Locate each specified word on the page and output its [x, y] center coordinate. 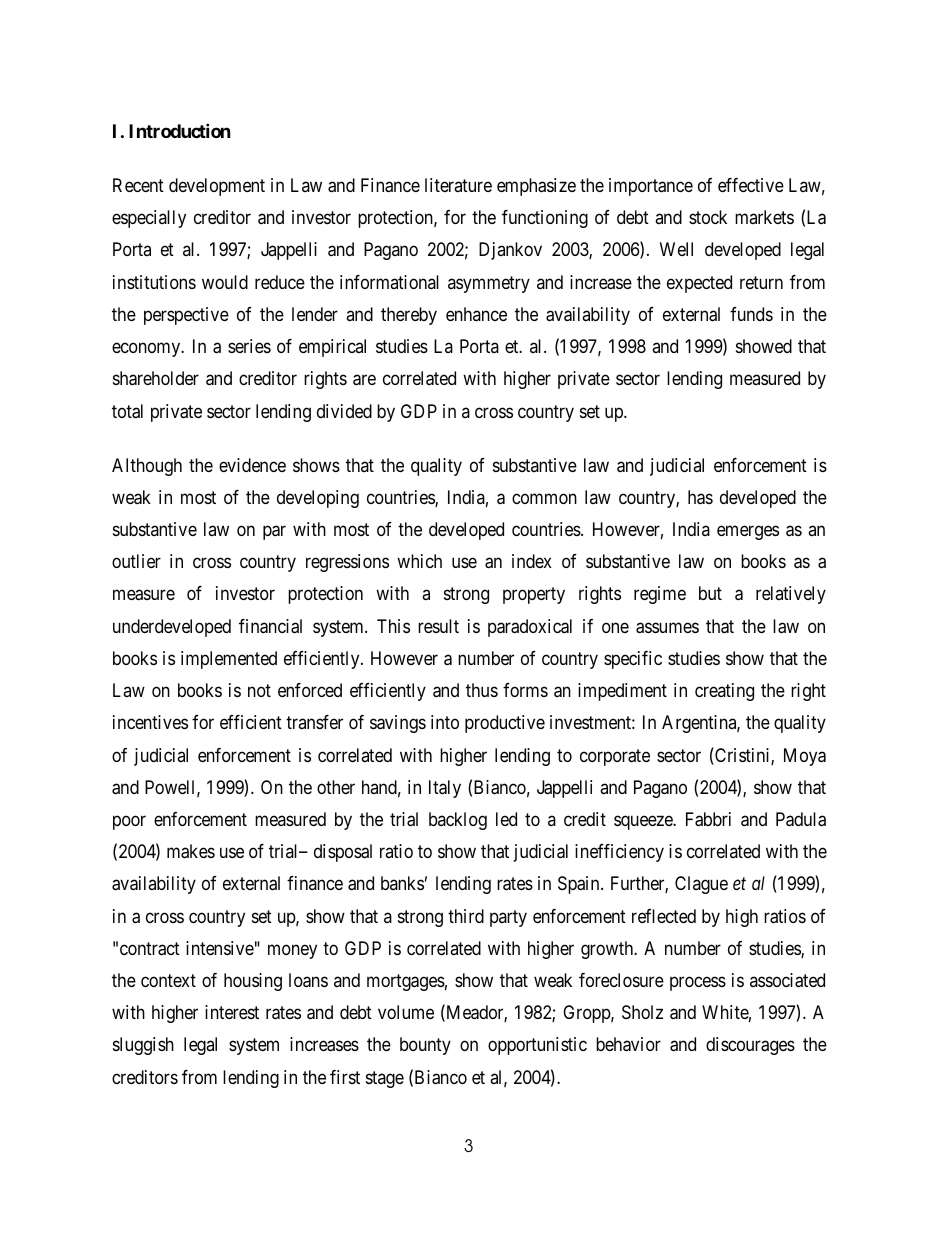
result [438, 626]
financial [270, 626]
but [710, 593]
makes [191, 851]
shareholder [156, 378]
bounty [425, 1046]
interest [232, 1012]
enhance [476, 314]
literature [458, 185]
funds [751, 314]
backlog [458, 821]
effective [751, 185]
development [217, 187]
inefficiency [619, 853]
